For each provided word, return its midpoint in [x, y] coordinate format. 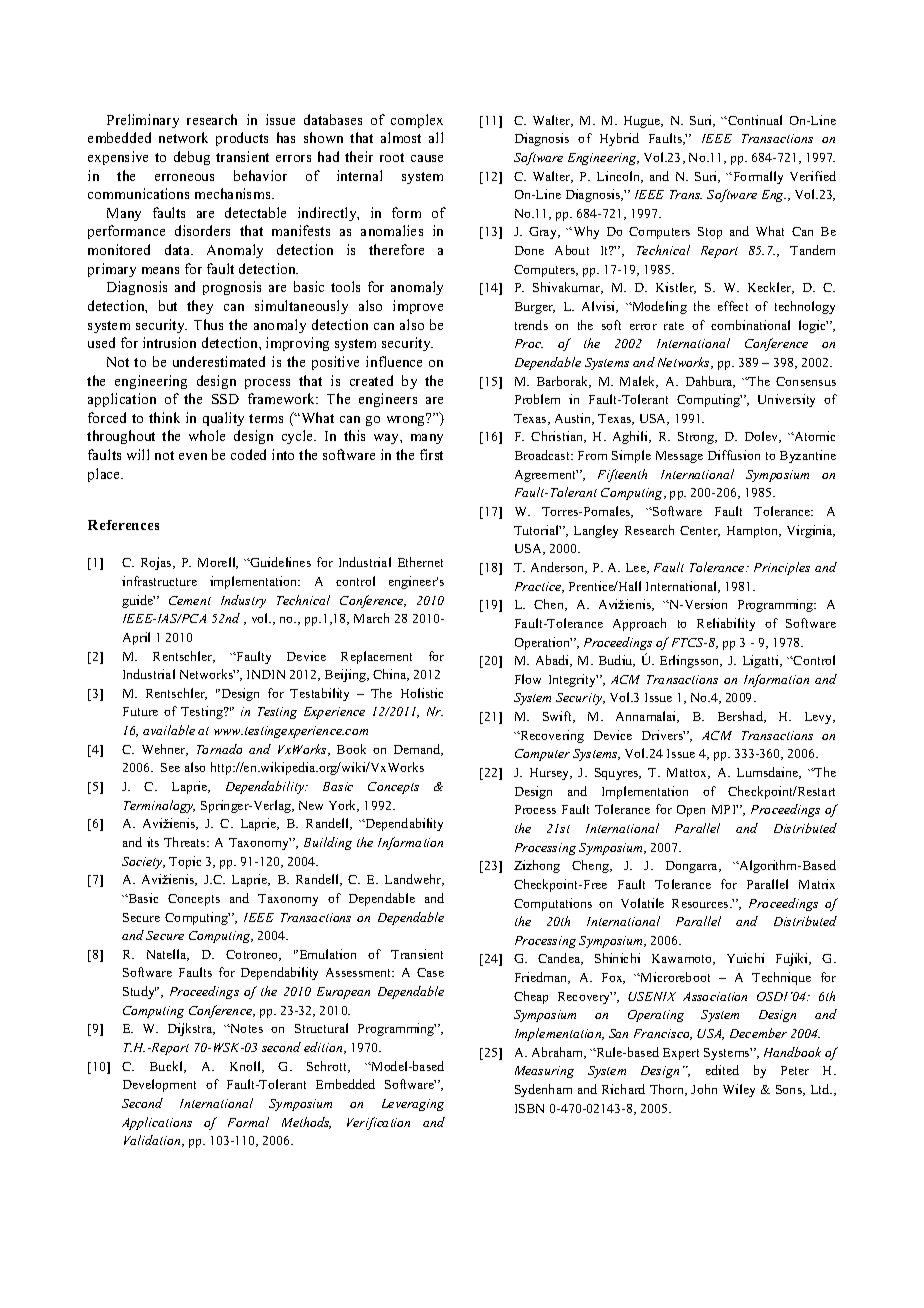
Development [159, 1085]
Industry [243, 601]
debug [192, 158]
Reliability [726, 624]
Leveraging [413, 1105]
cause [427, 158]
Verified [813, 176]
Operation [543, 643]
